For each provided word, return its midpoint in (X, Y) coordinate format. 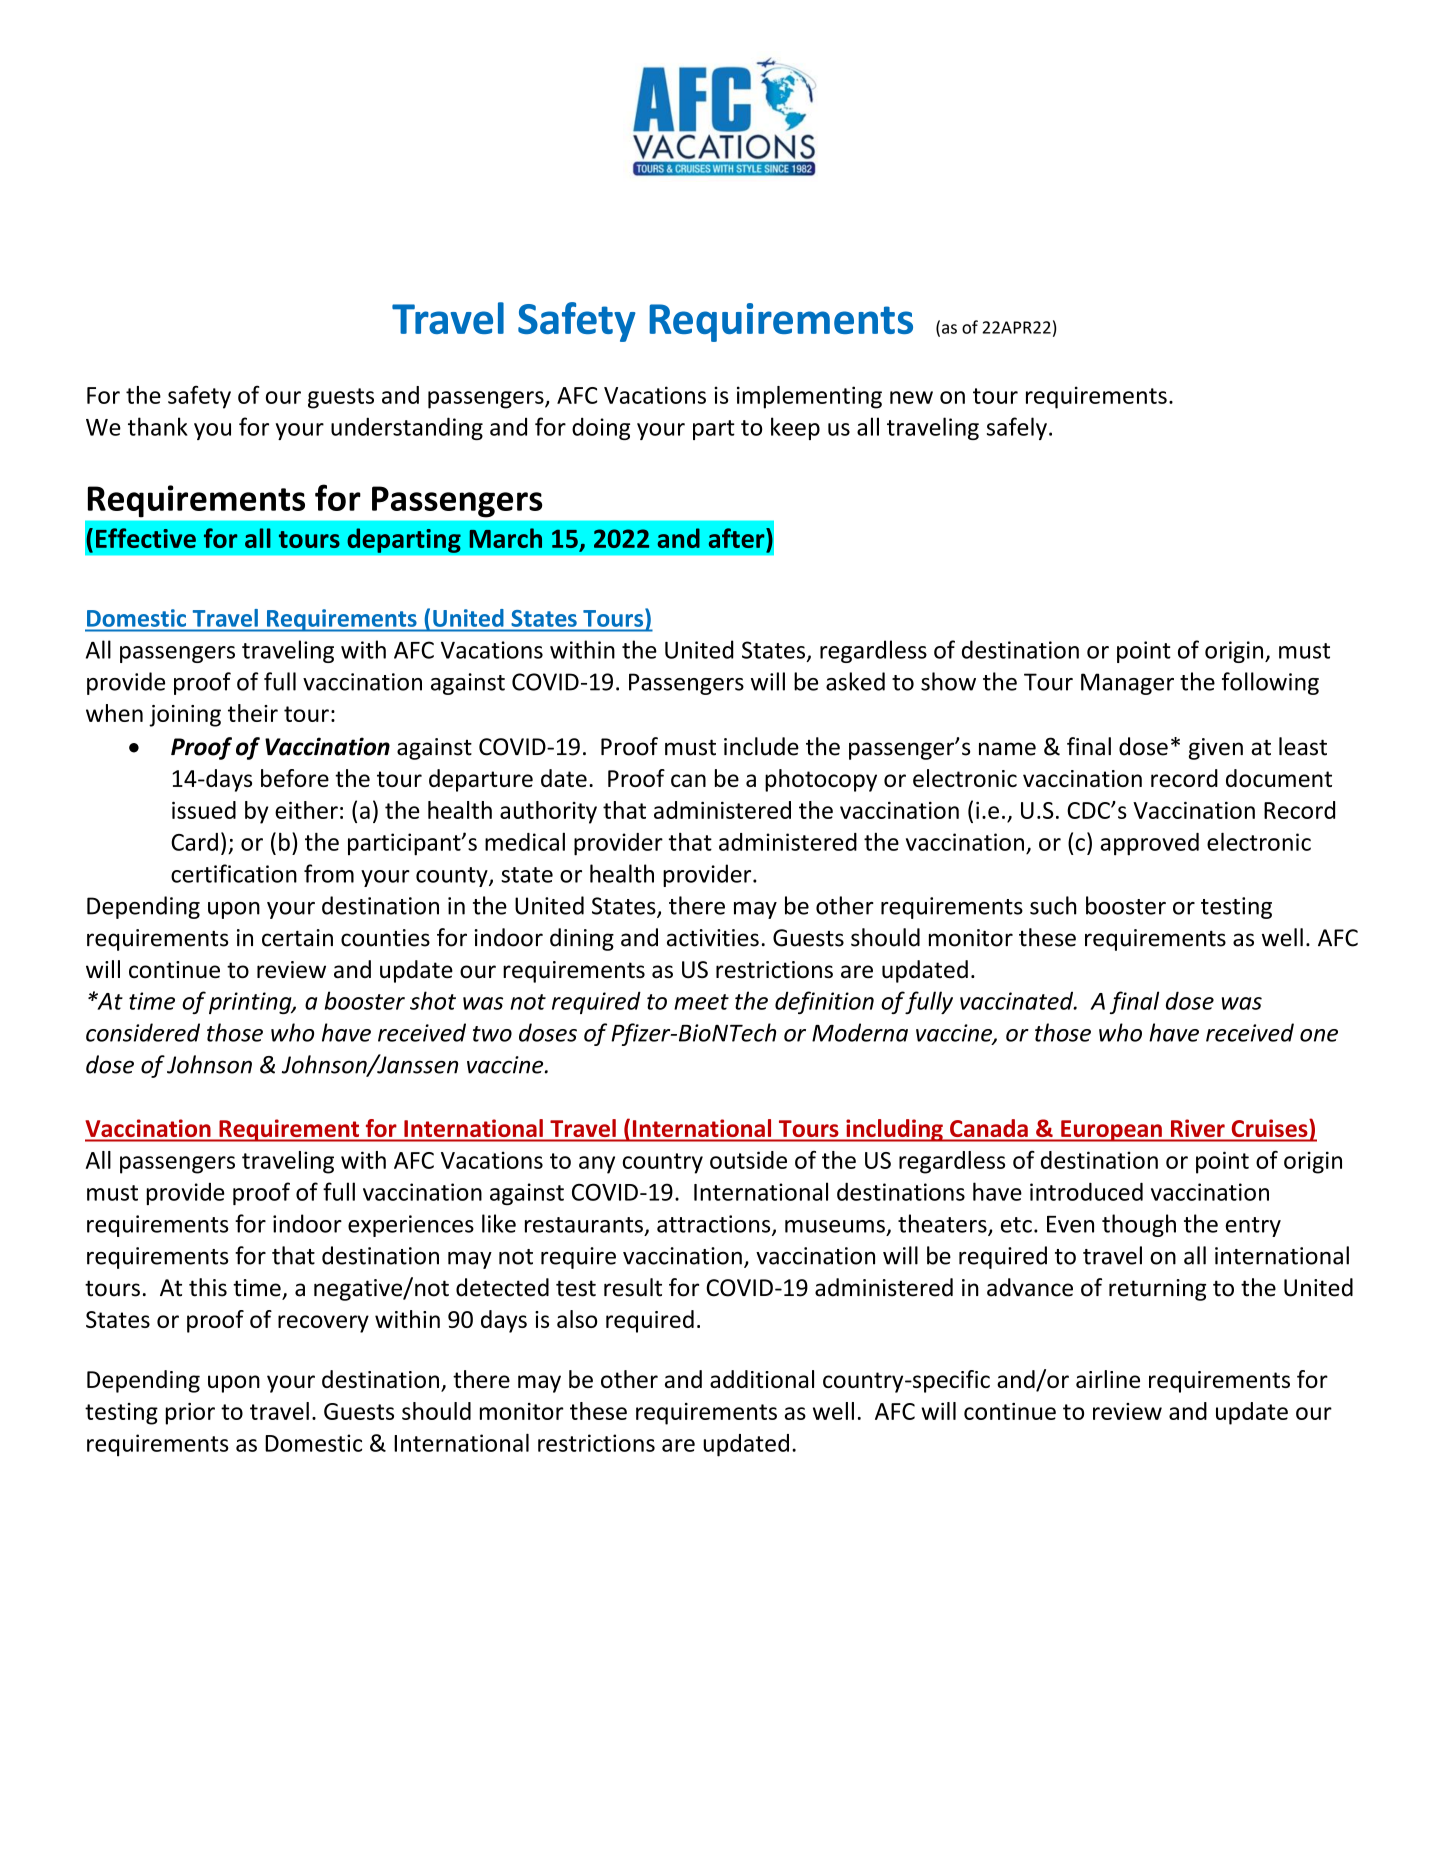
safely (1017, 428)
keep (795, 428)
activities (713, 938)
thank (158, 426)
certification (234, 873)
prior (190, 1414)
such (1053, 905)
